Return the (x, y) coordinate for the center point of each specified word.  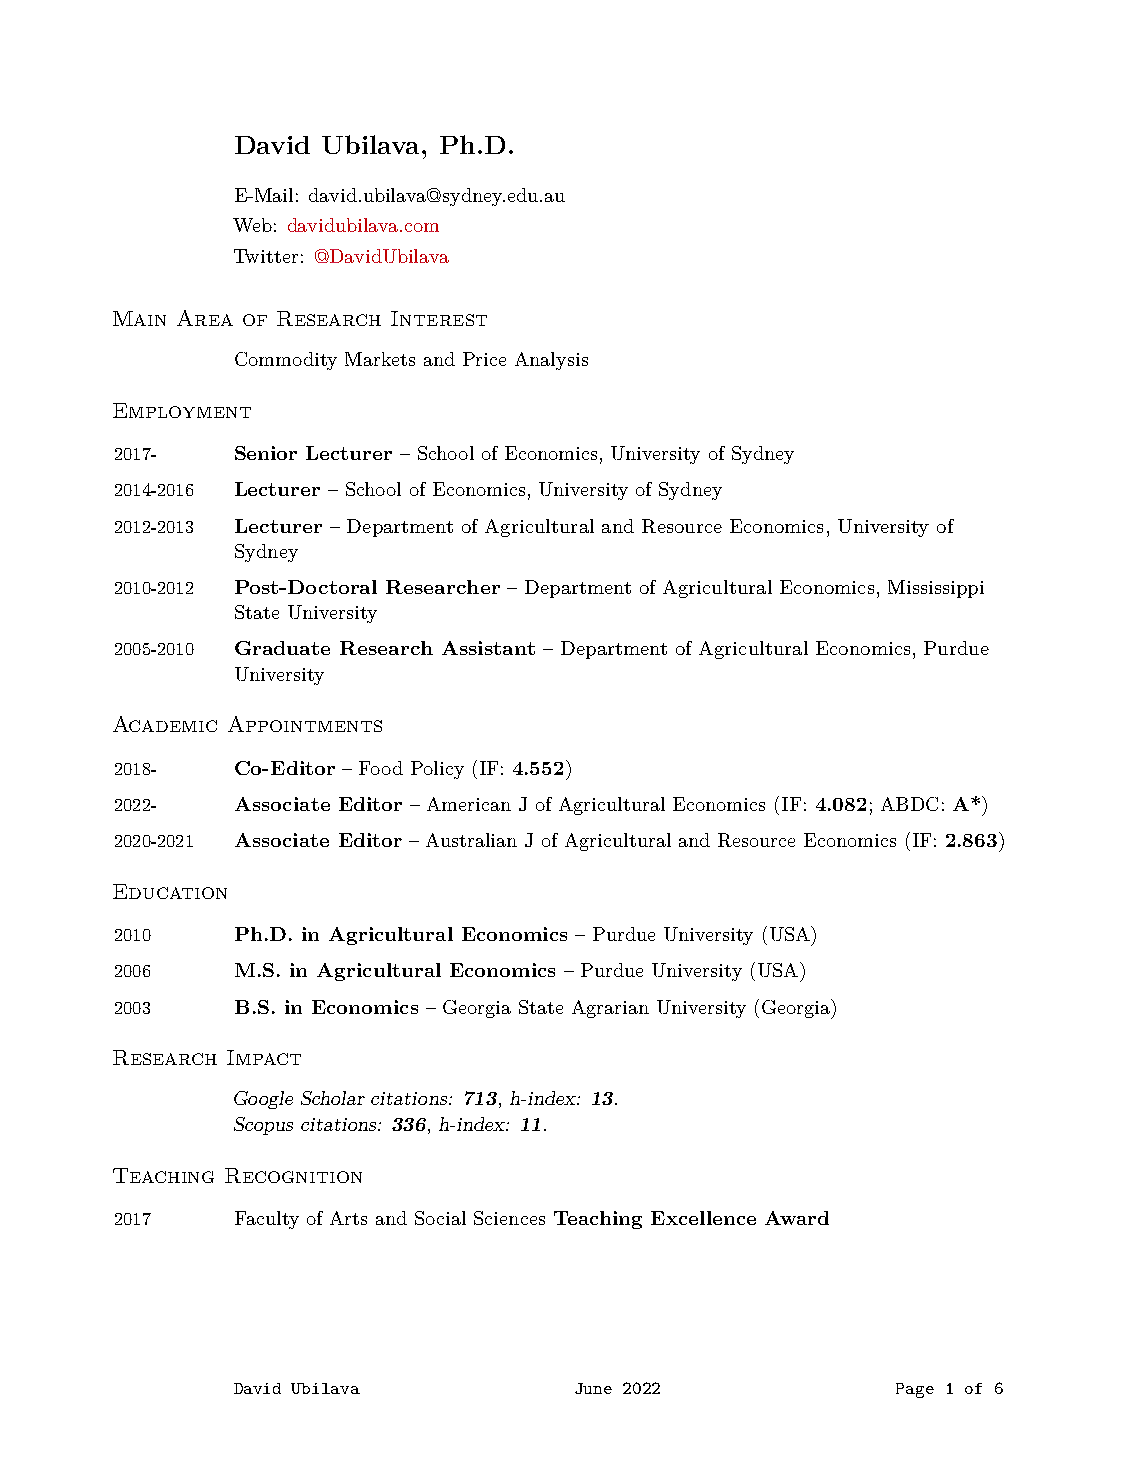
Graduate (282, 648)
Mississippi (936, 589)
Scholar (333, 1098)
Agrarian (610, 1009)
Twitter (266, 256)
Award (797, 1218)
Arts (348, 1218)
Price (484, 359)
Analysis (551, 361)
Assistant (488, 648)
